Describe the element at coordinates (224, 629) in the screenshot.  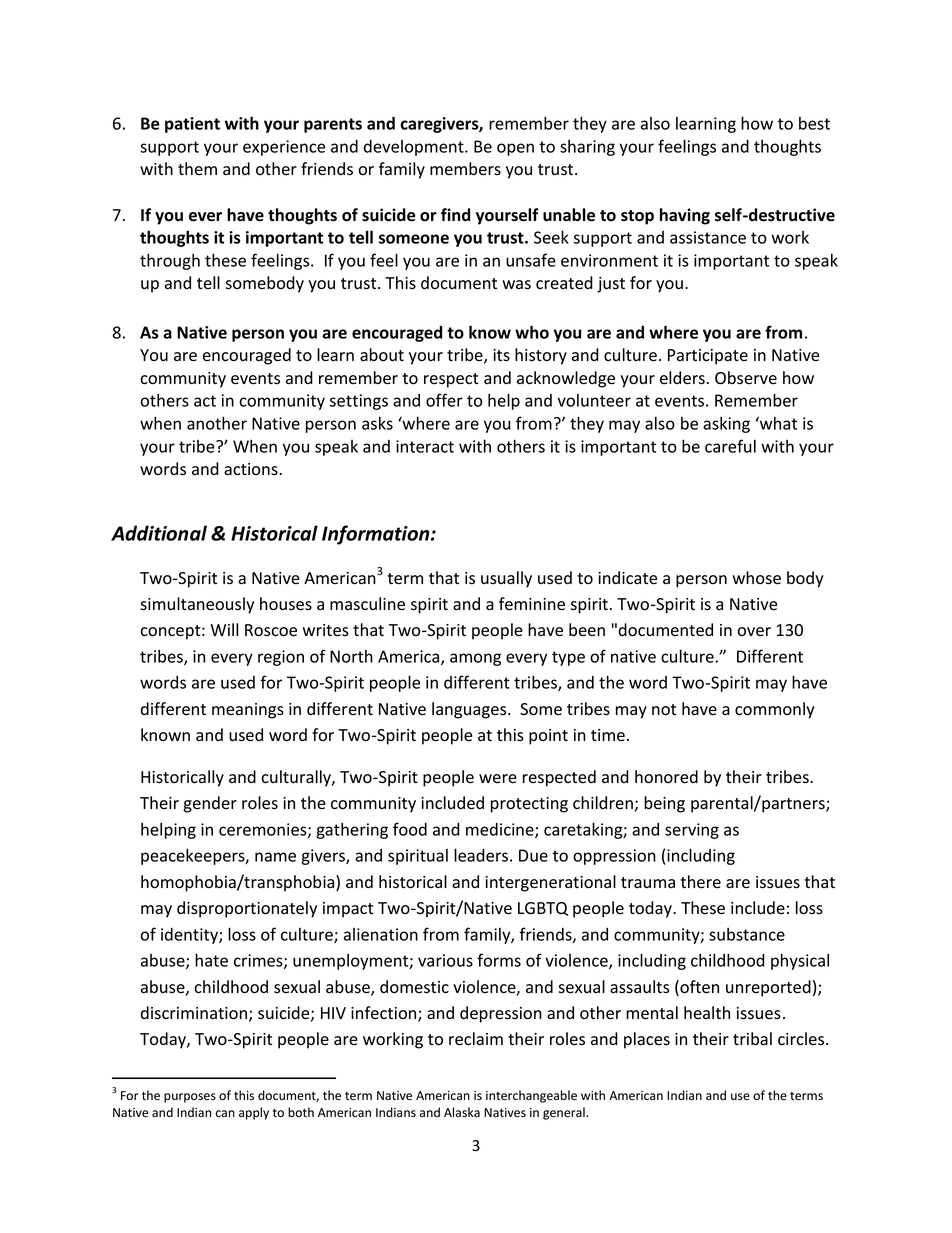
I see `Will` at that location.
